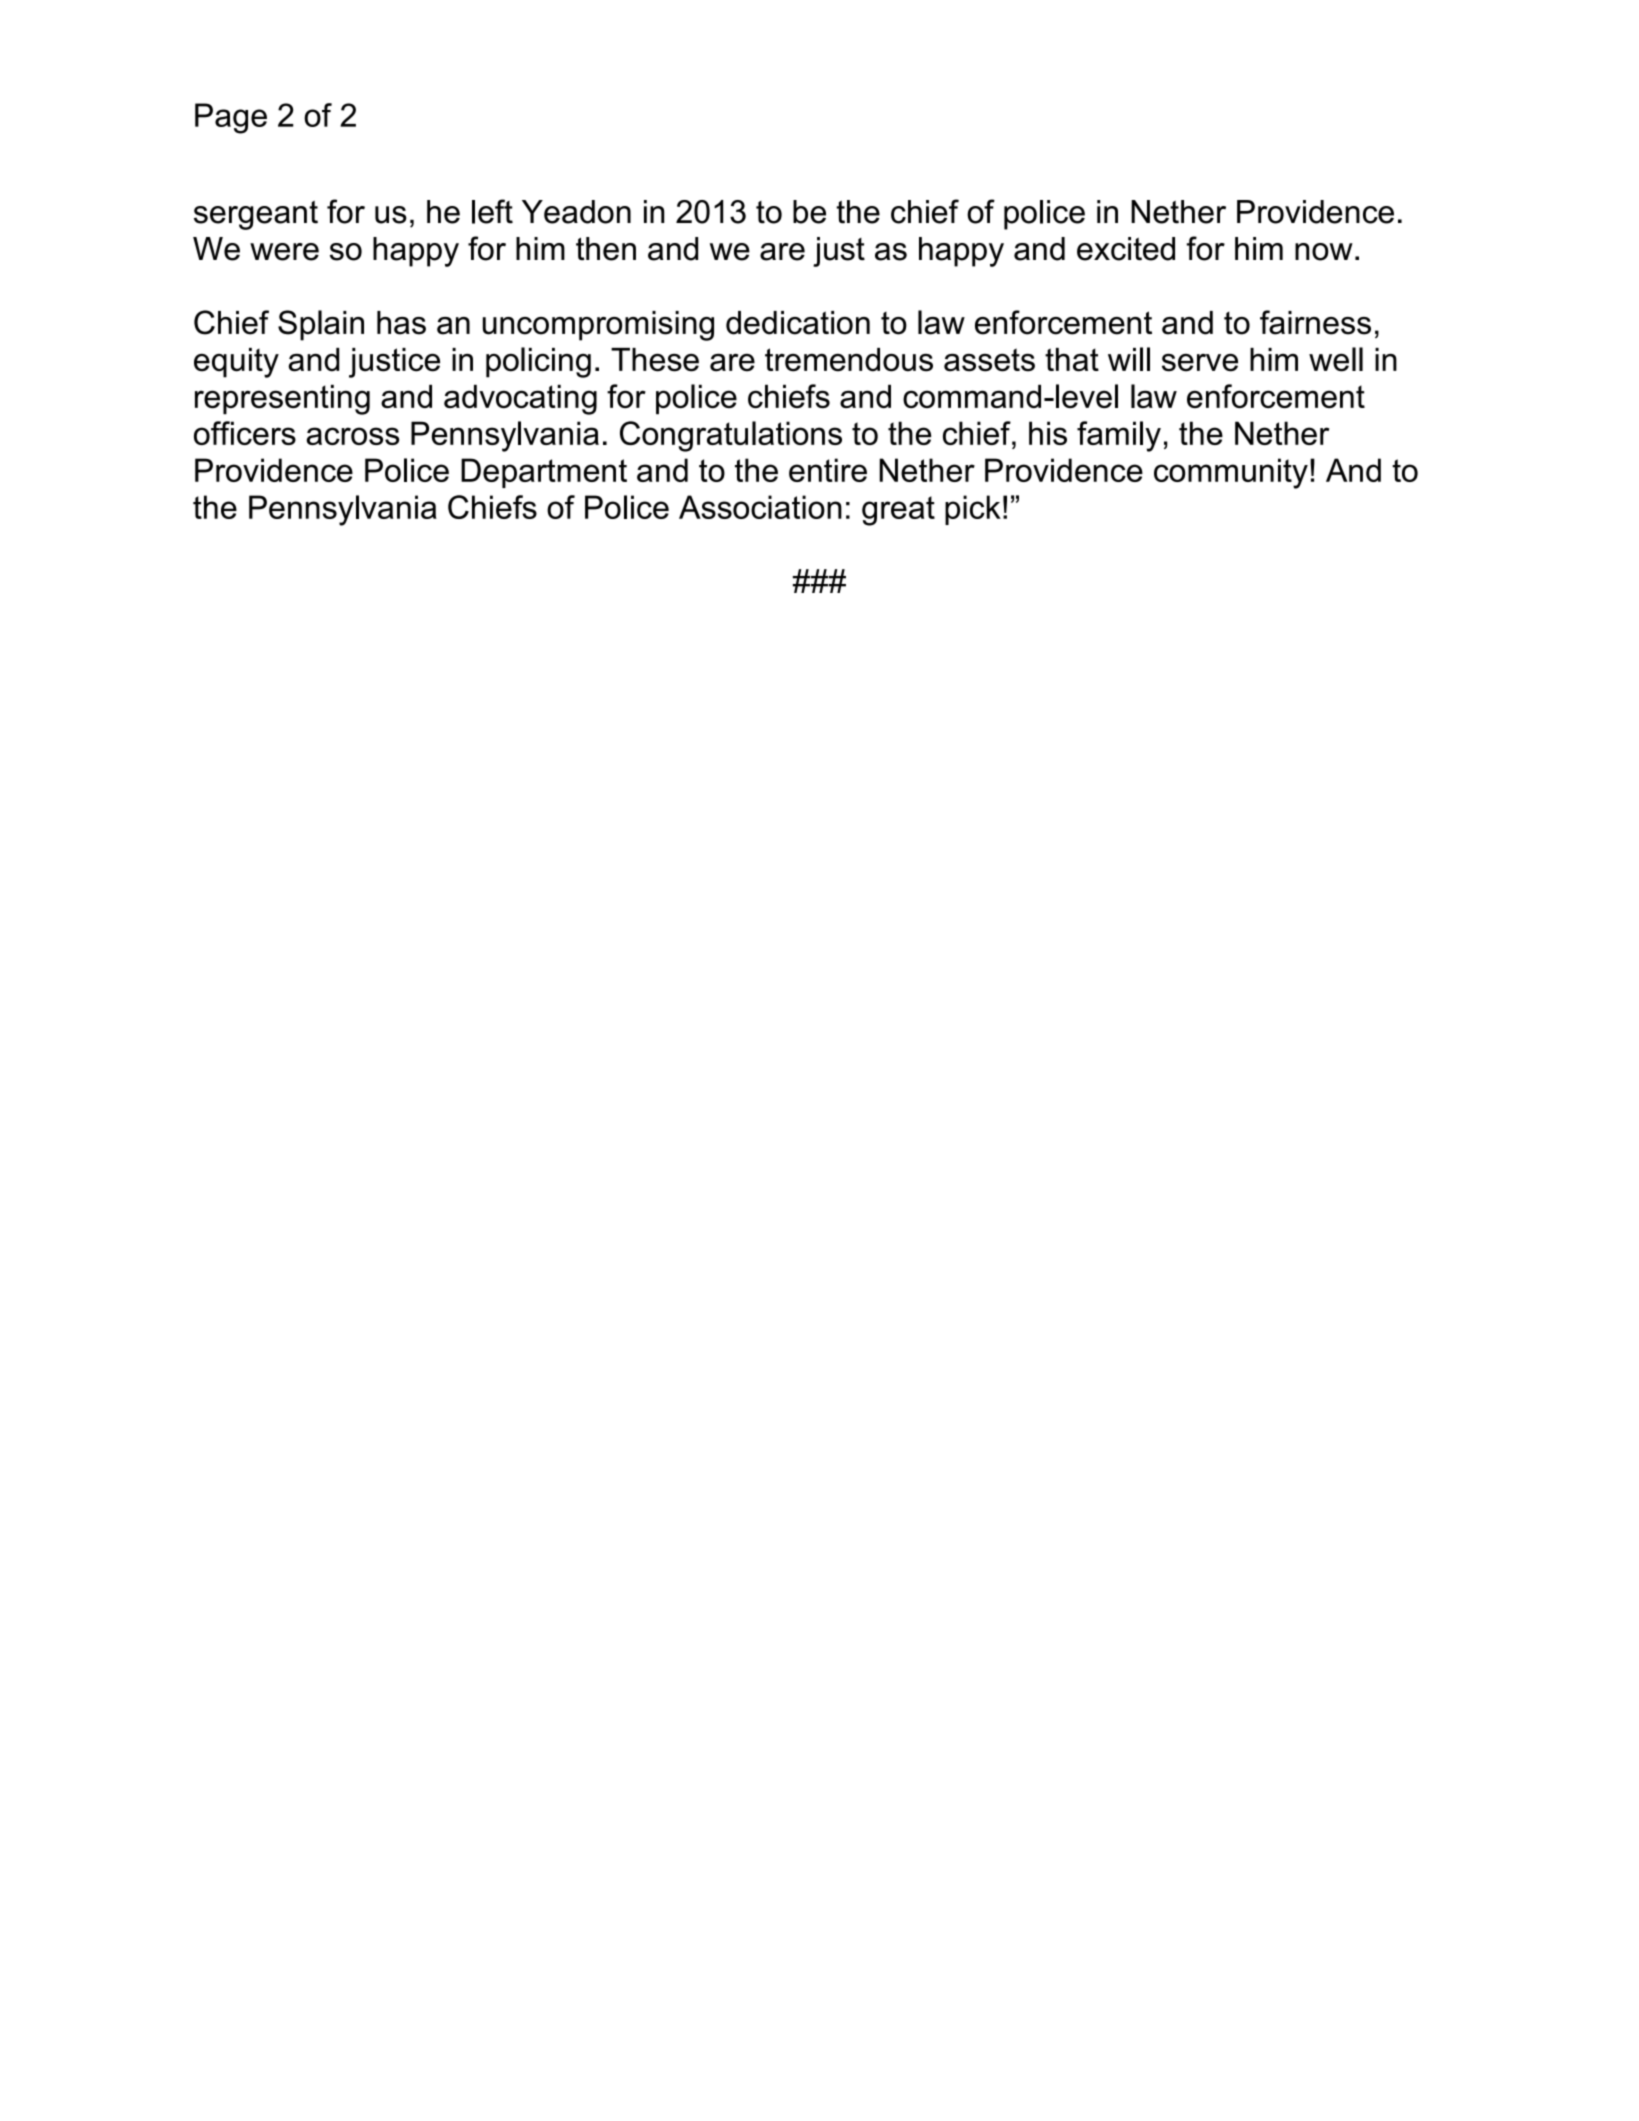 Image resolution: width=1639 pixels, height=2121 pixels. I want to click on now, so click(1324, 252).
